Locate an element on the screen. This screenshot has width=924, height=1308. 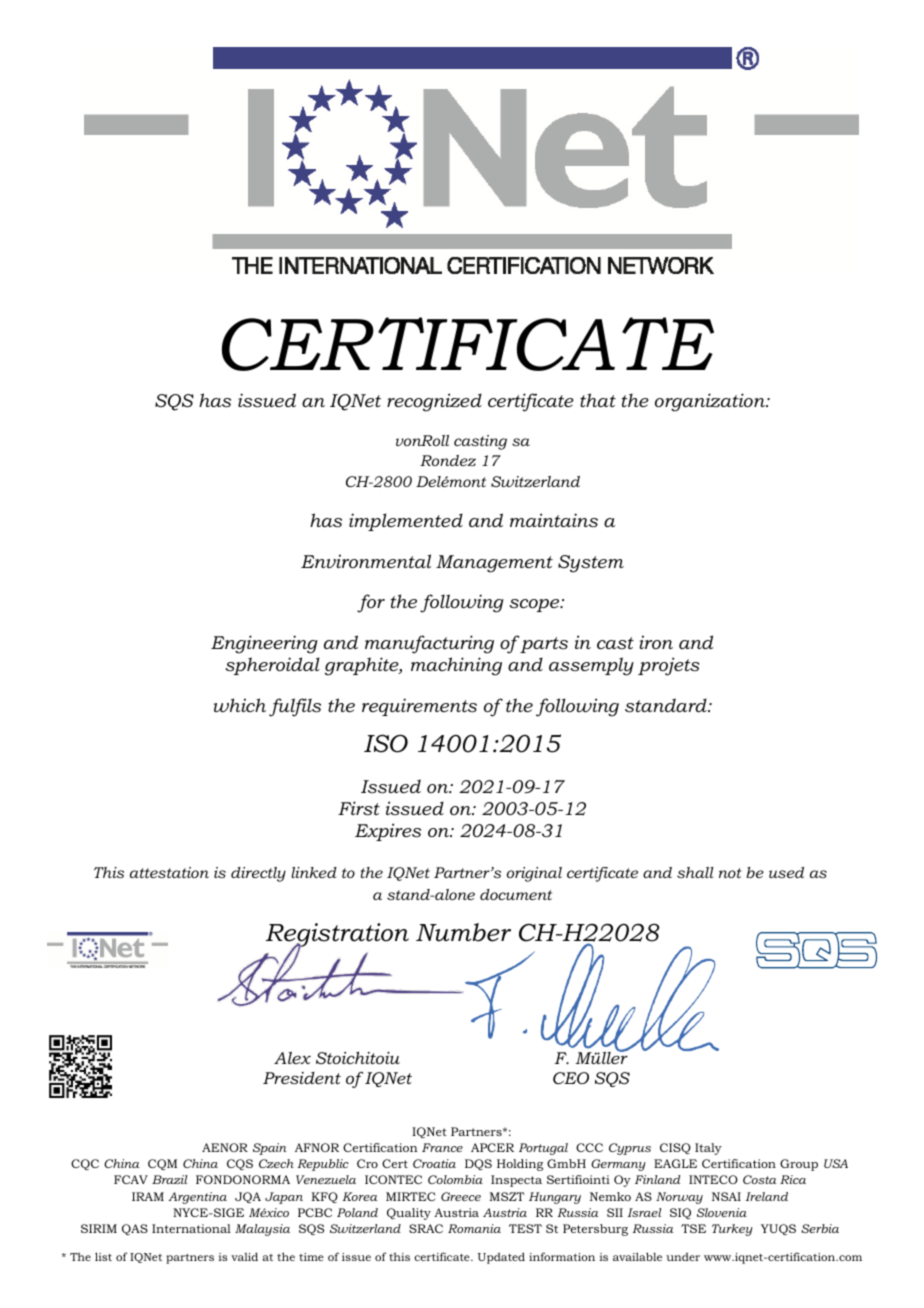
directly is located at coordinates (258, 874).
